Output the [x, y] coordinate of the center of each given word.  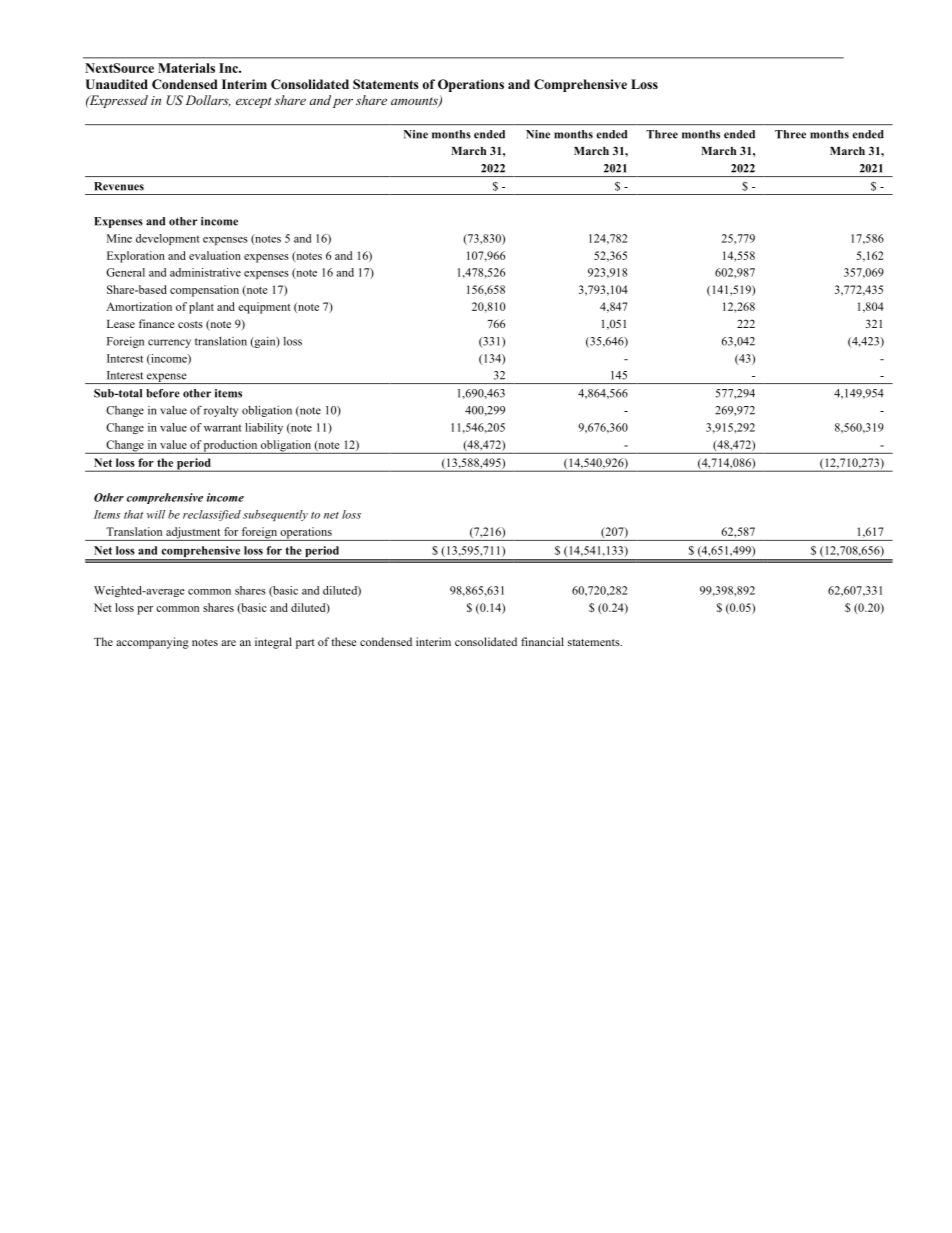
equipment [264, 308]
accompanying [152, 643]
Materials [186, 68]
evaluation [215, 255]
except [254, 102]
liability [264, 428]
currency [169, 343]
